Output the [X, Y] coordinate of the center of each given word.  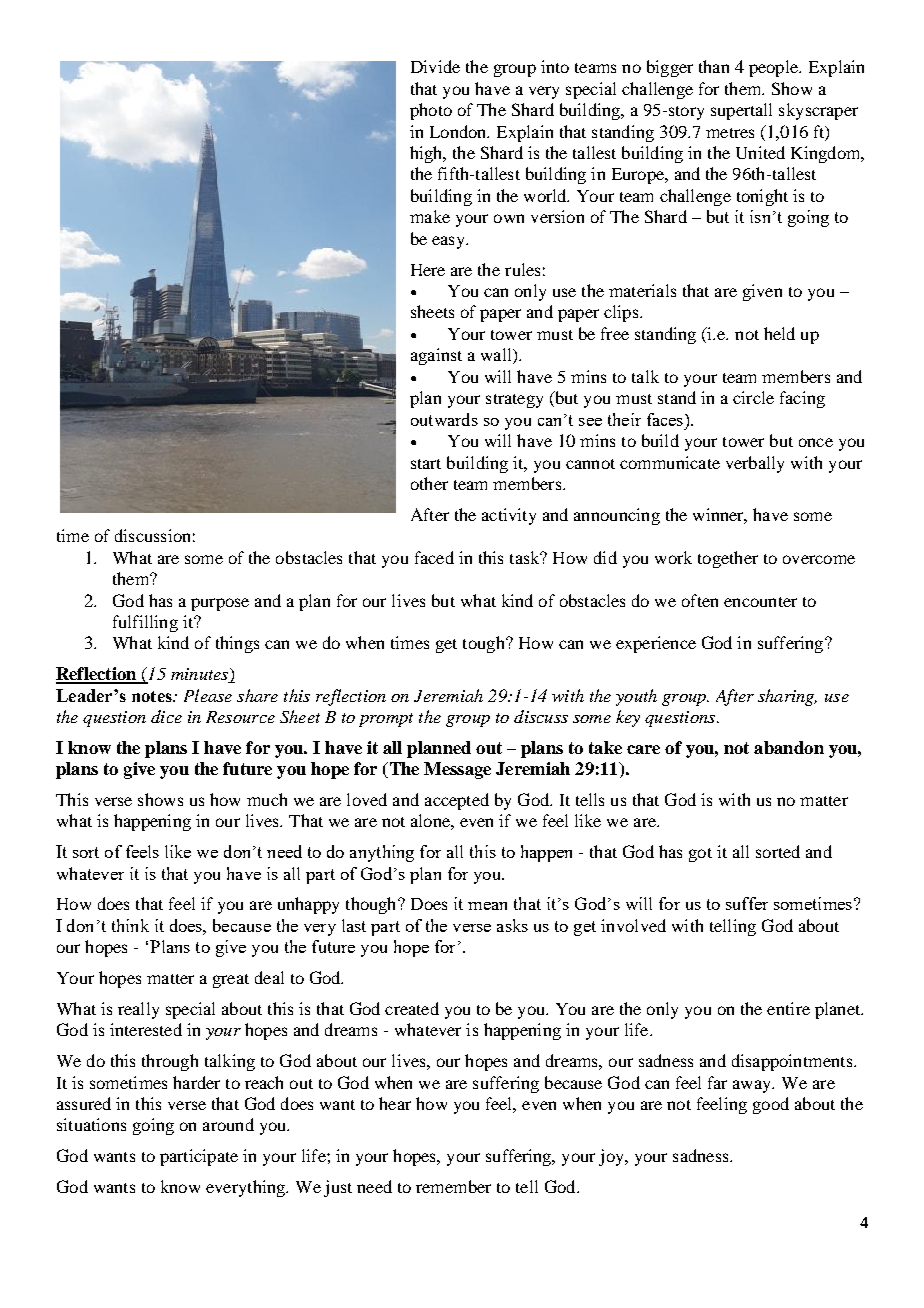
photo [431, 111]
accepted [457, 801]
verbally [755, 464]
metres [730, 133]
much [267, 799]
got [700, 855]
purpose [220, 604]
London [459, 131]
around [228, 1124]
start [426, 464]
